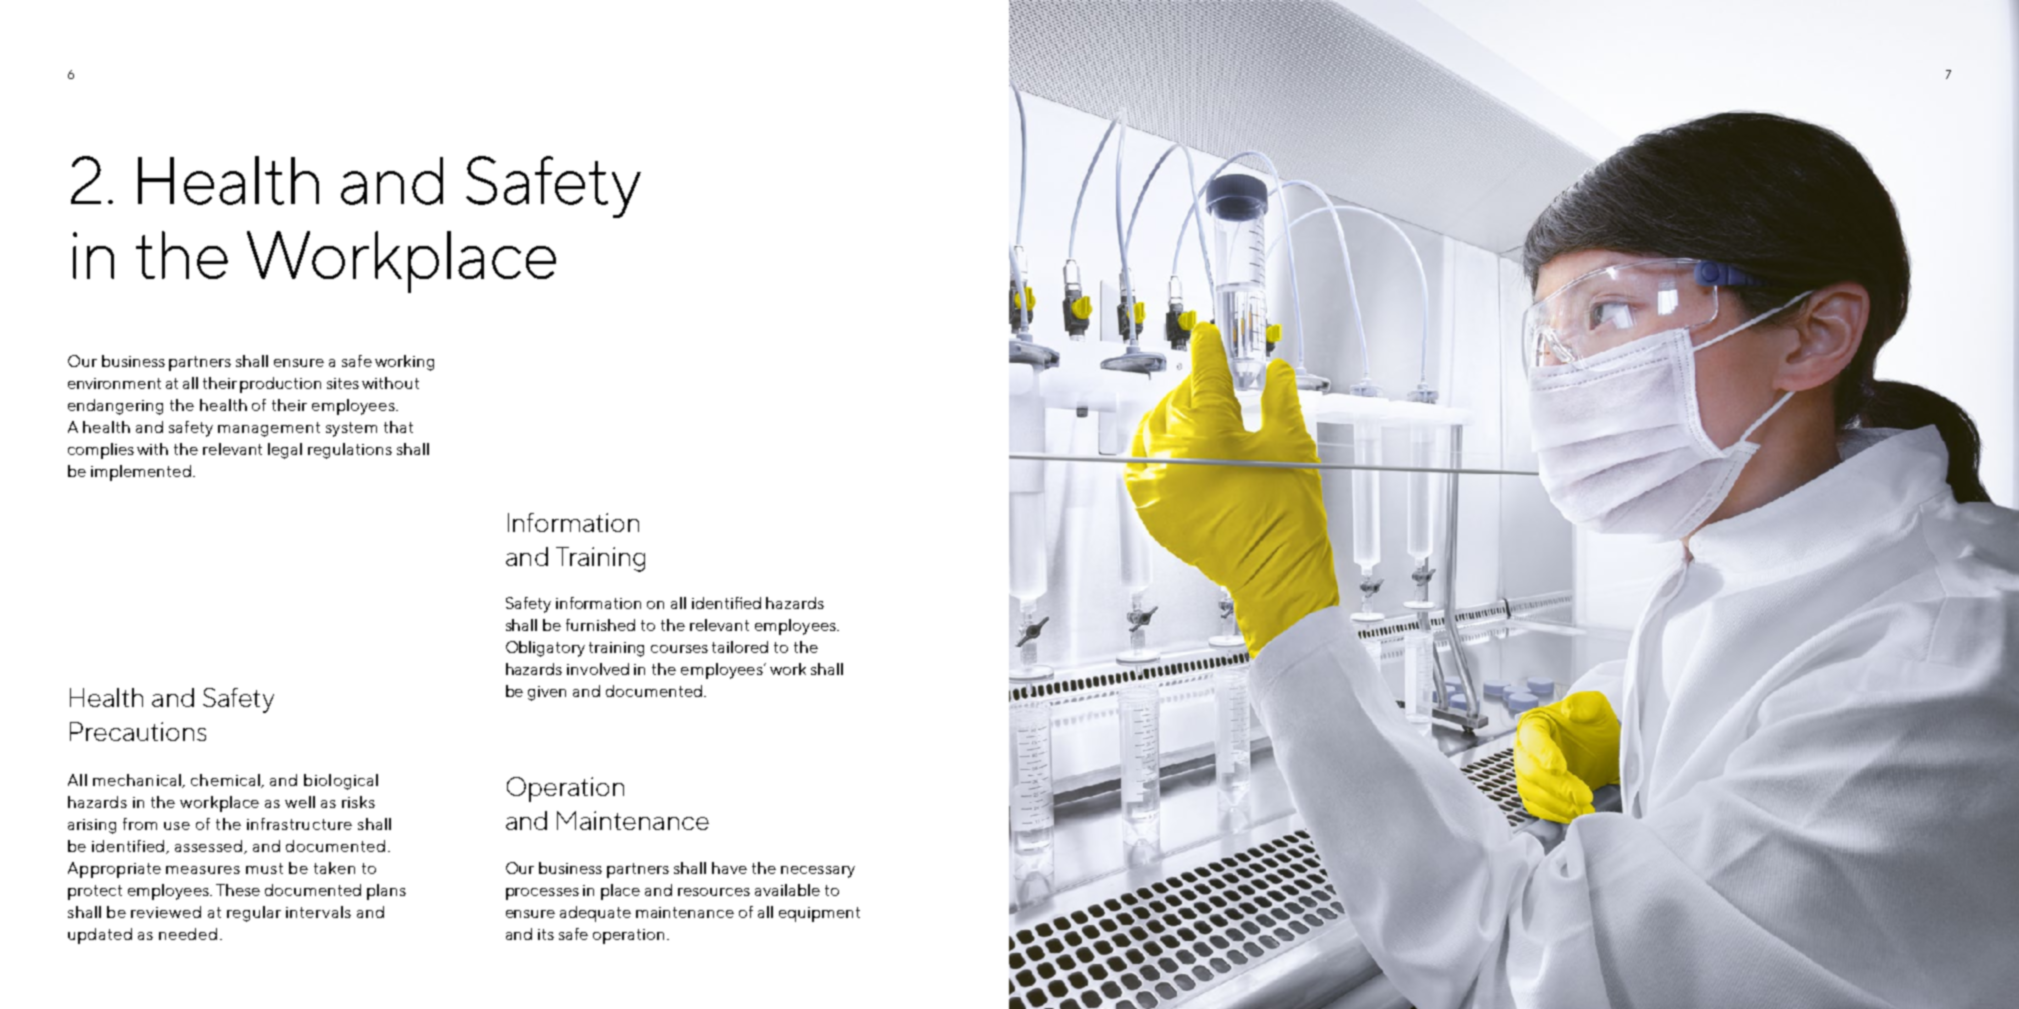 The width and height of the document is (2019, 1009). What do you see at coordinates (714, 892) in the document?
I see `resources` at bounding box center [714, 892].
